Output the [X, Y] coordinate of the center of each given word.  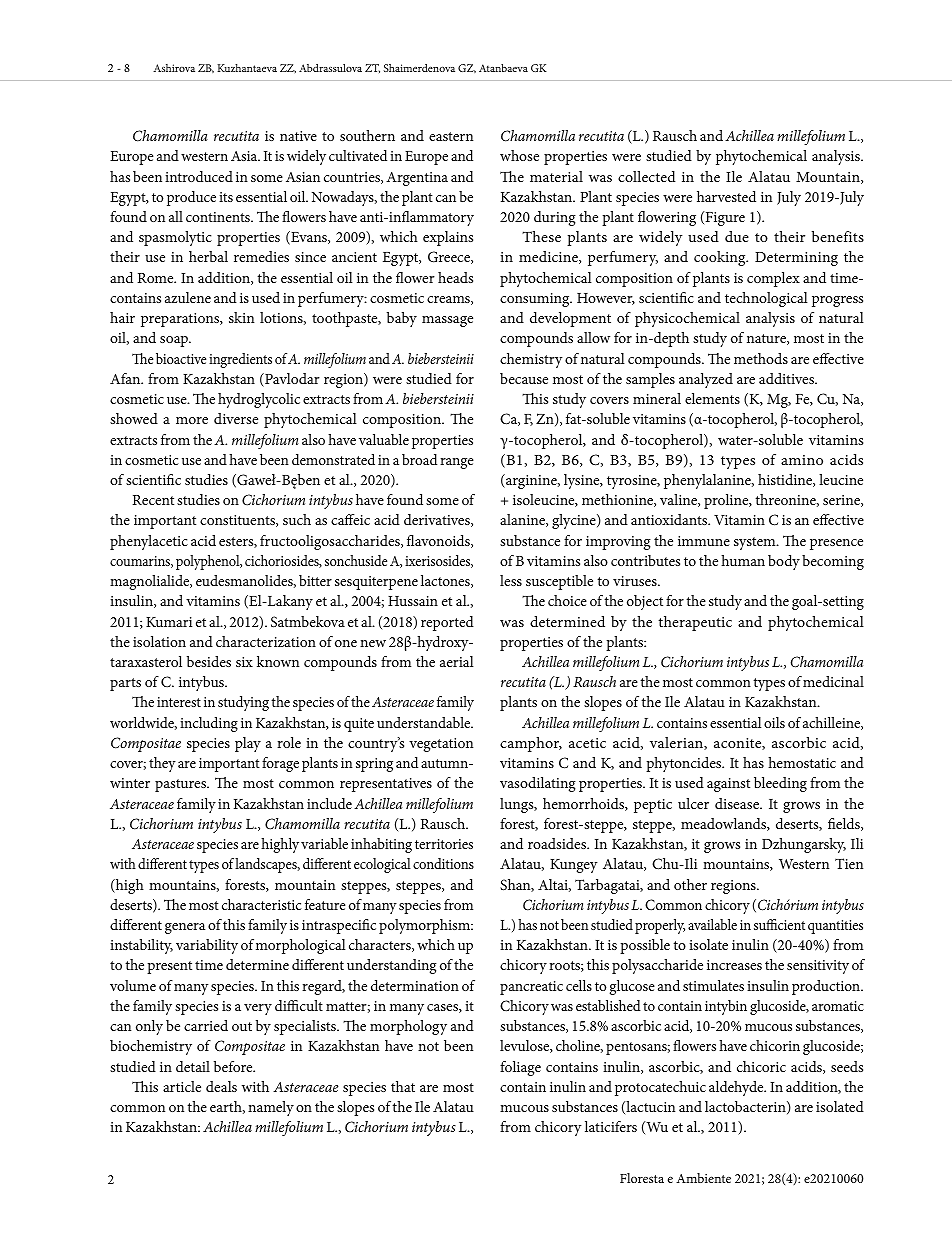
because [524, 378]
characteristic [261, 904]
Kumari [169, 622]
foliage [520, 1068]
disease [738, 803]
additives [787, 378]
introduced [199, 176]
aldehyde [737, 1088]
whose [519, 155]
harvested [726, 196]
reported [447, 623]
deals [221, 1086]
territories [444, 844]
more [192, 420]
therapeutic [695, 623]
